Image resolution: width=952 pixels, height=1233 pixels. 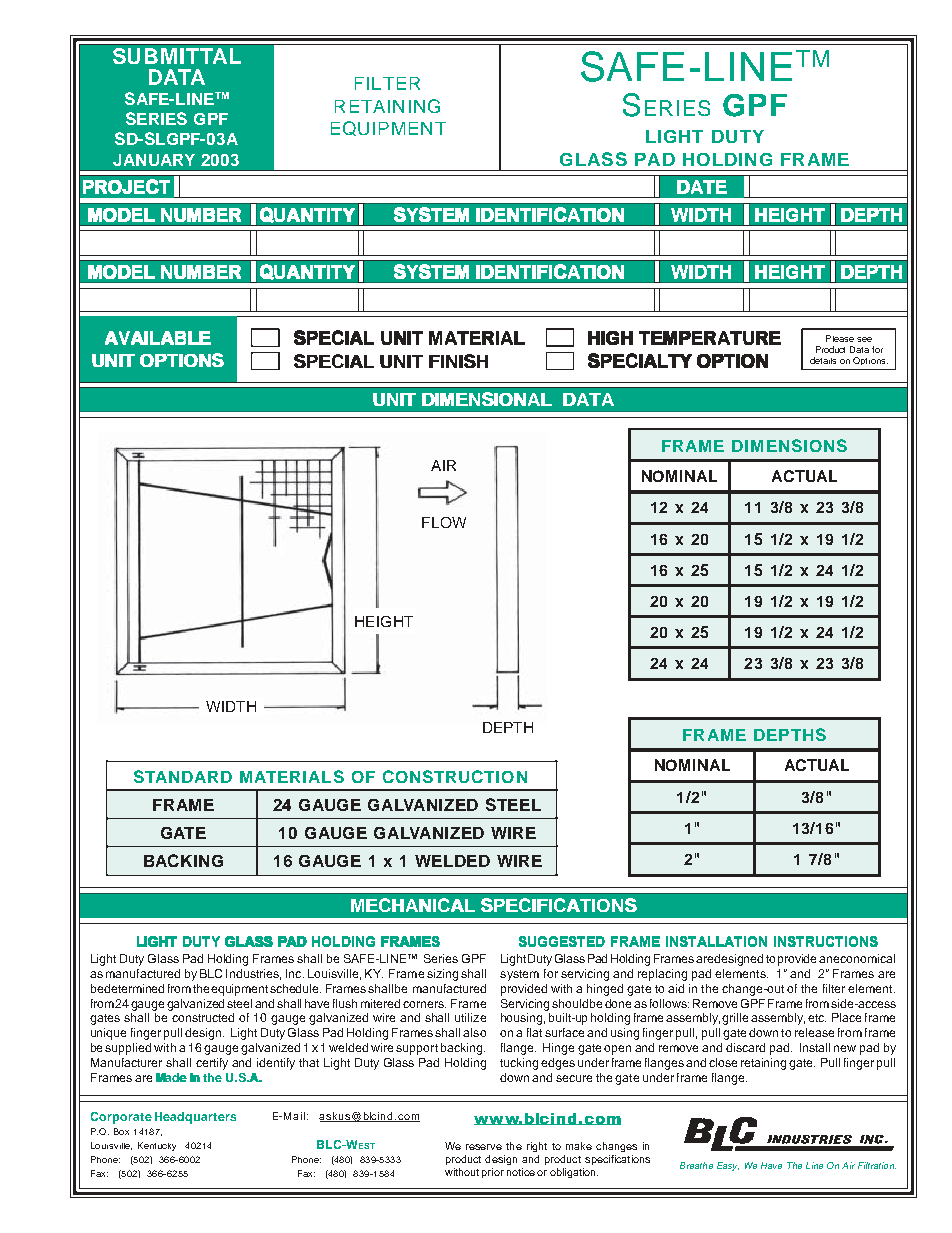 What do you see at coordinates (183, 776) in the screenshot?
I see `STANDARD` at bounding box center [183, 776].
